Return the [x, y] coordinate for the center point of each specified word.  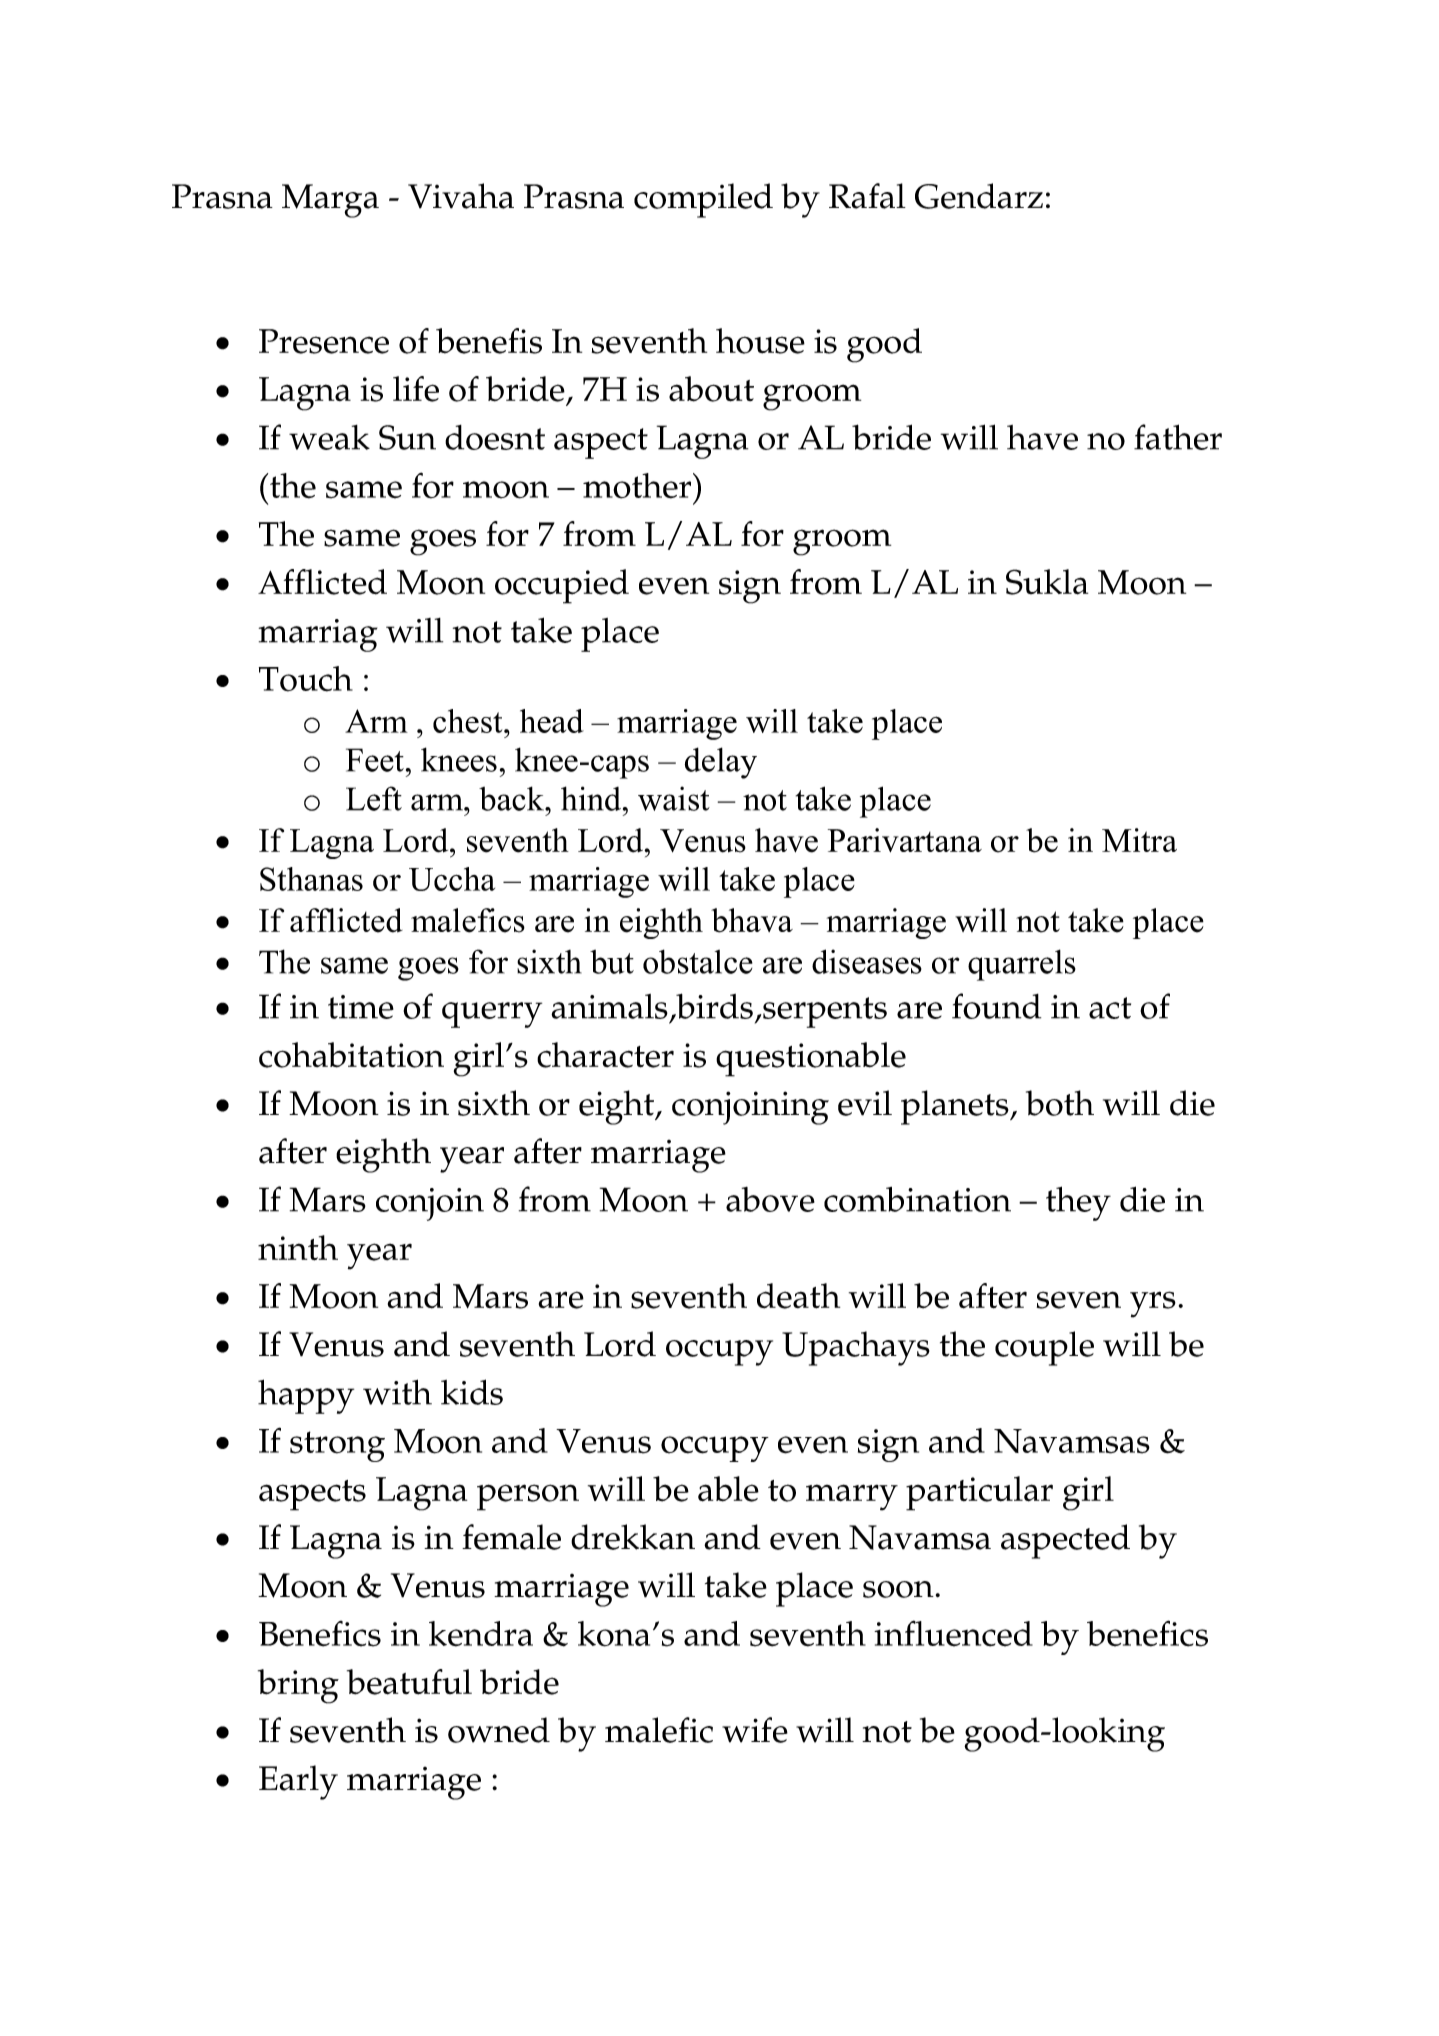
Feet [375, 760]
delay [721, 763]
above [770, 1199]
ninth [298, 1248]
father [1178, 437]
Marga [330, 201]
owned [499, 1730]
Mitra [1139, 840]
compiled [703, 200]
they [1078, 1203]
